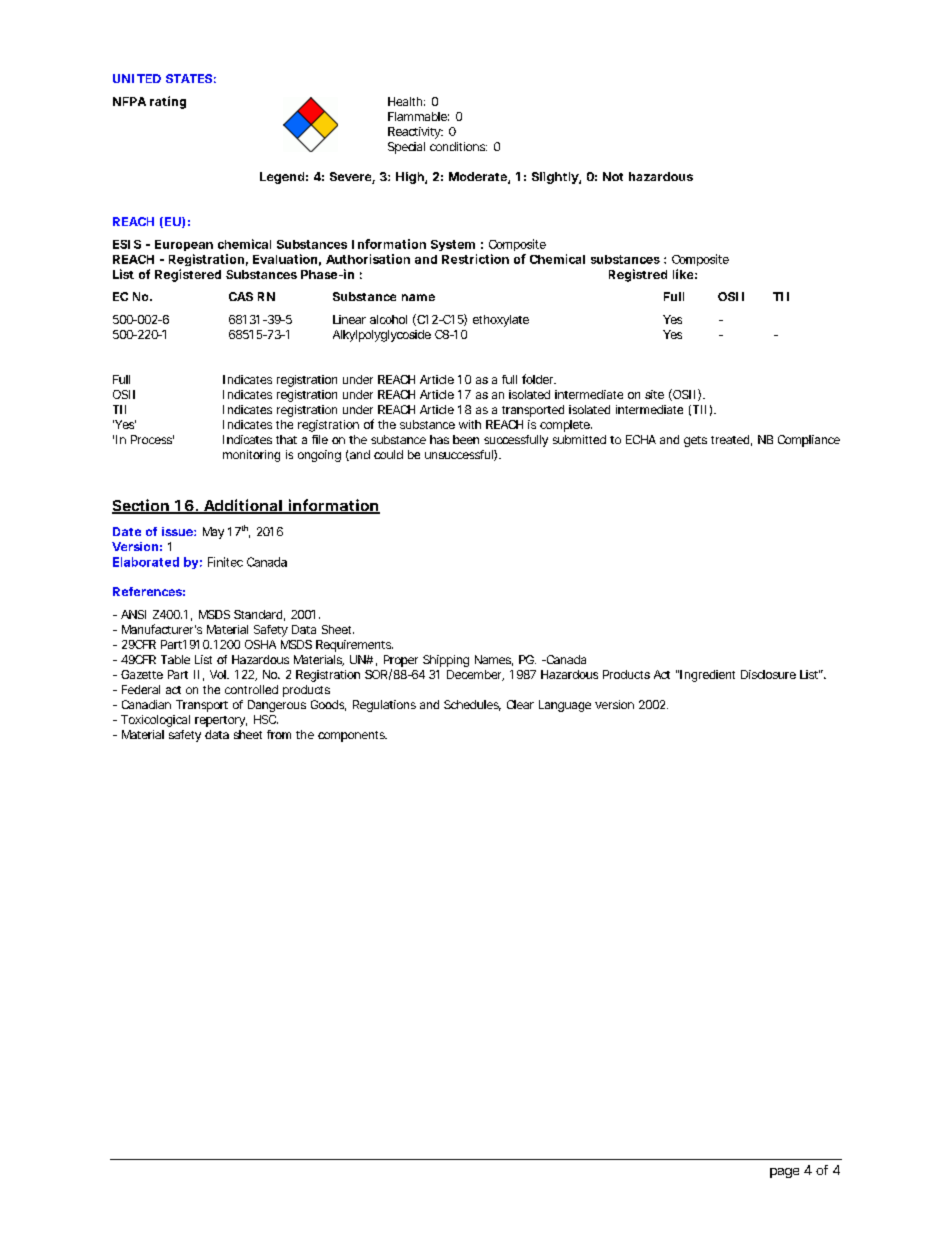 The image size is (952, 1233). I want to click on Language, so click(565, 706).
